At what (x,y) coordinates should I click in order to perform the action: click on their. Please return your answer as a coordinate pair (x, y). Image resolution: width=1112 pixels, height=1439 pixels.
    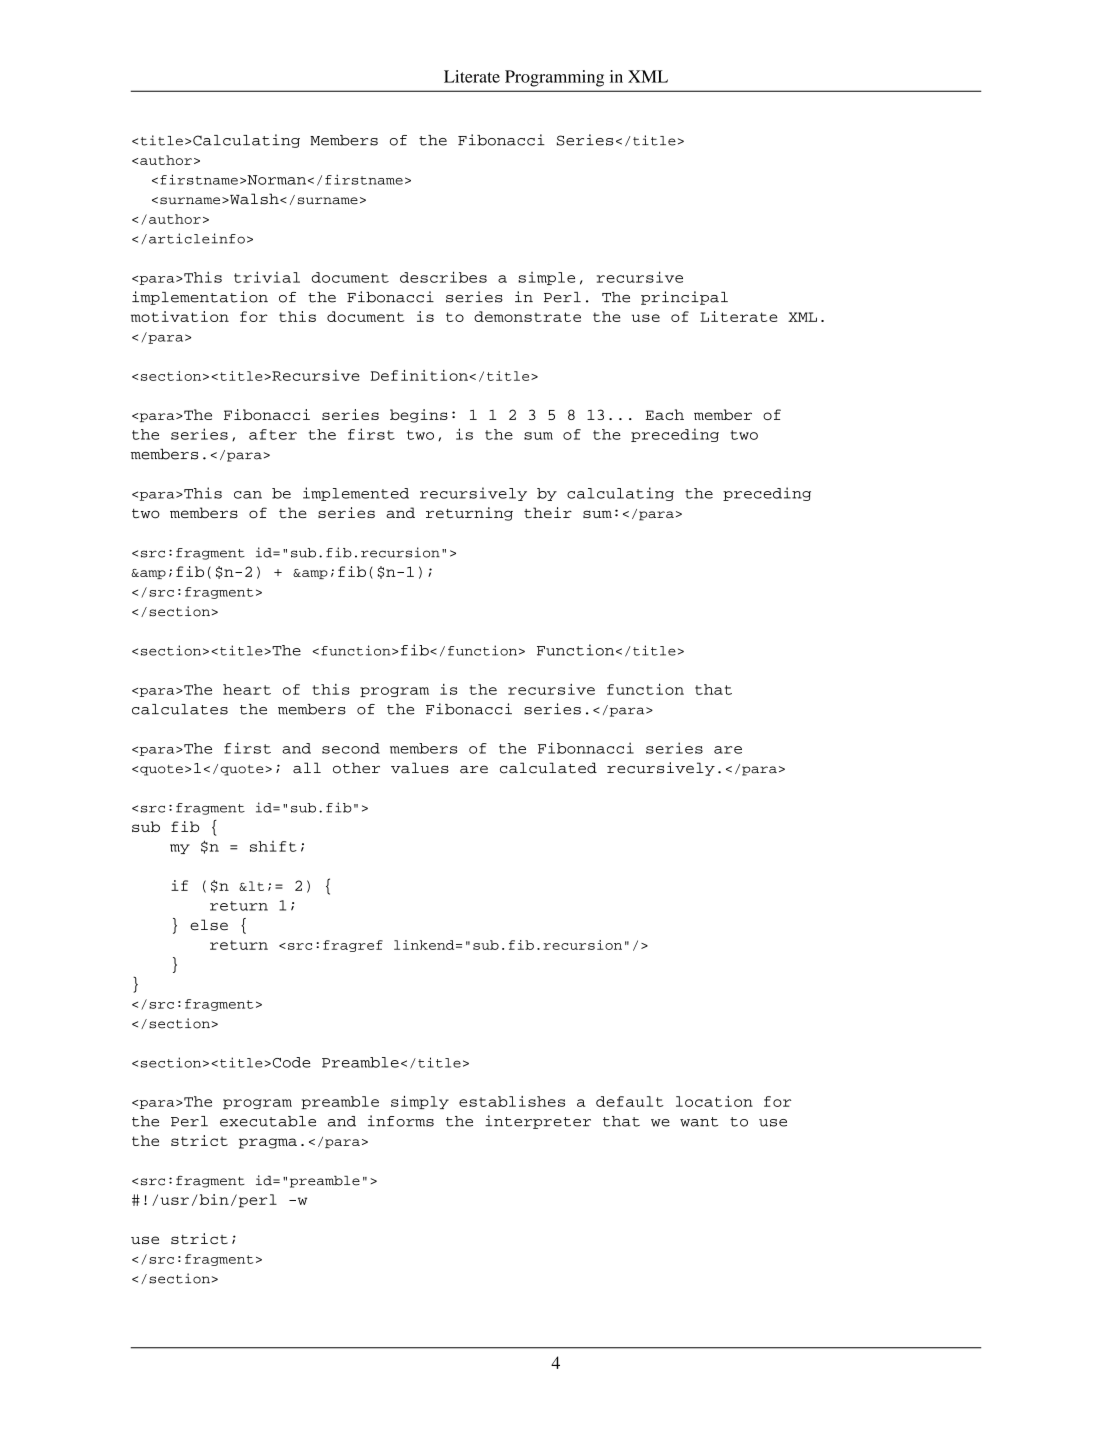
    Looking at the image, I should click on (548, 513).
